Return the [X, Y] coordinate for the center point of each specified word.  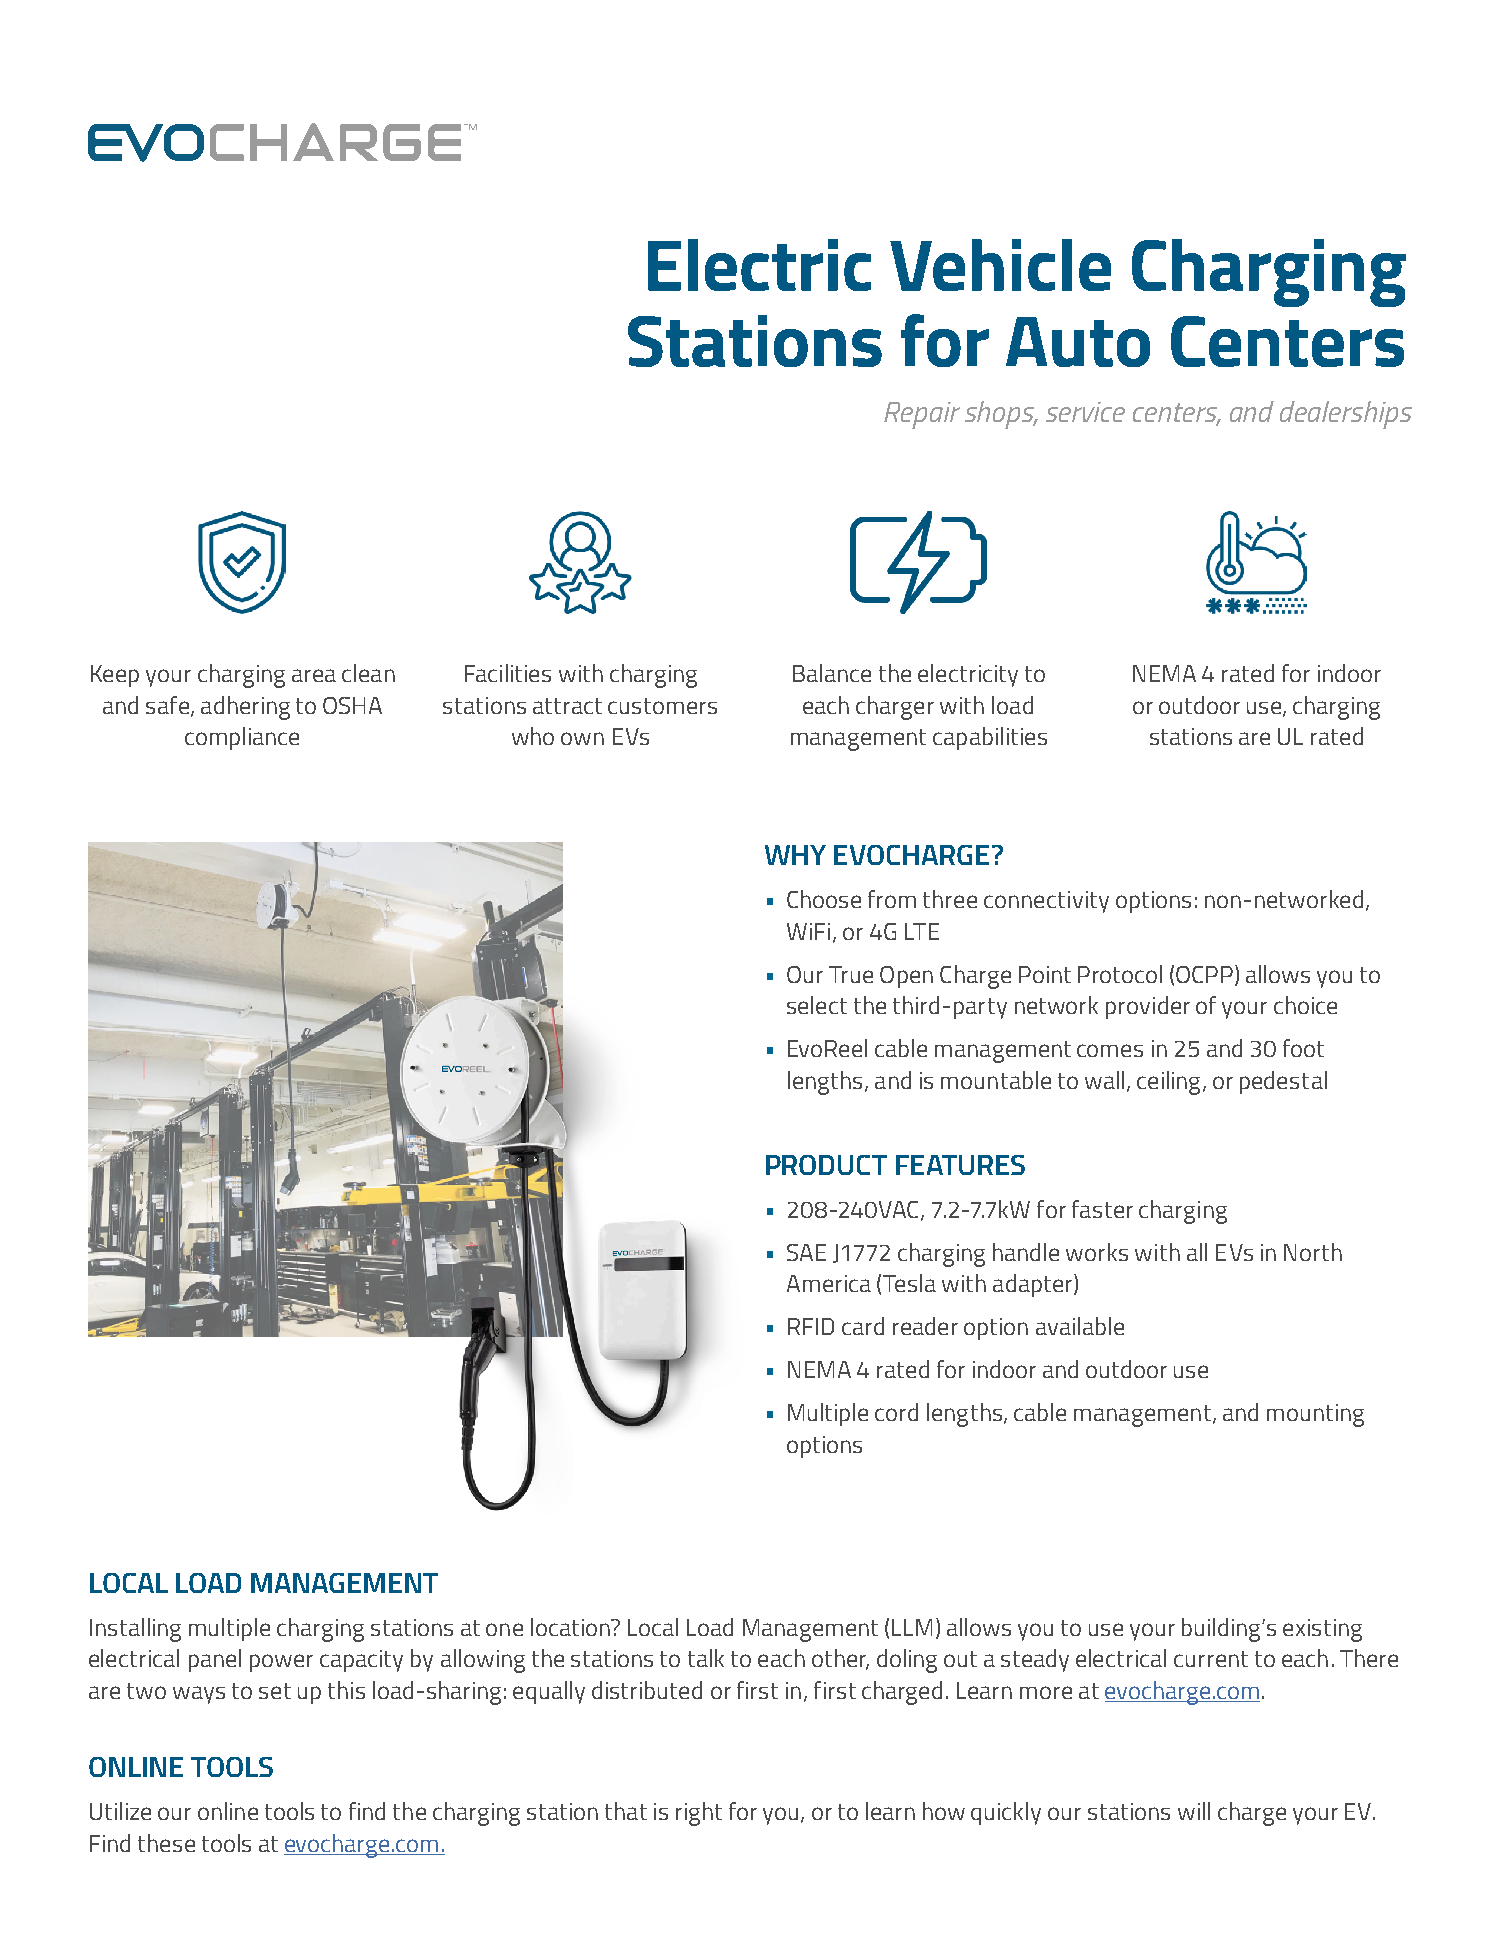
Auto [1078, 342]
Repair [922, 415]
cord [896, 1412]
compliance [242, 738]
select [817, 1005]
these [166, 1843]
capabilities [990, 738]
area [314, 675]
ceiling [1168, 1083]
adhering [245, 708]
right [699, 1814]
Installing [135, 1630]
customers [662, 706]
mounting [1315, 1415]
